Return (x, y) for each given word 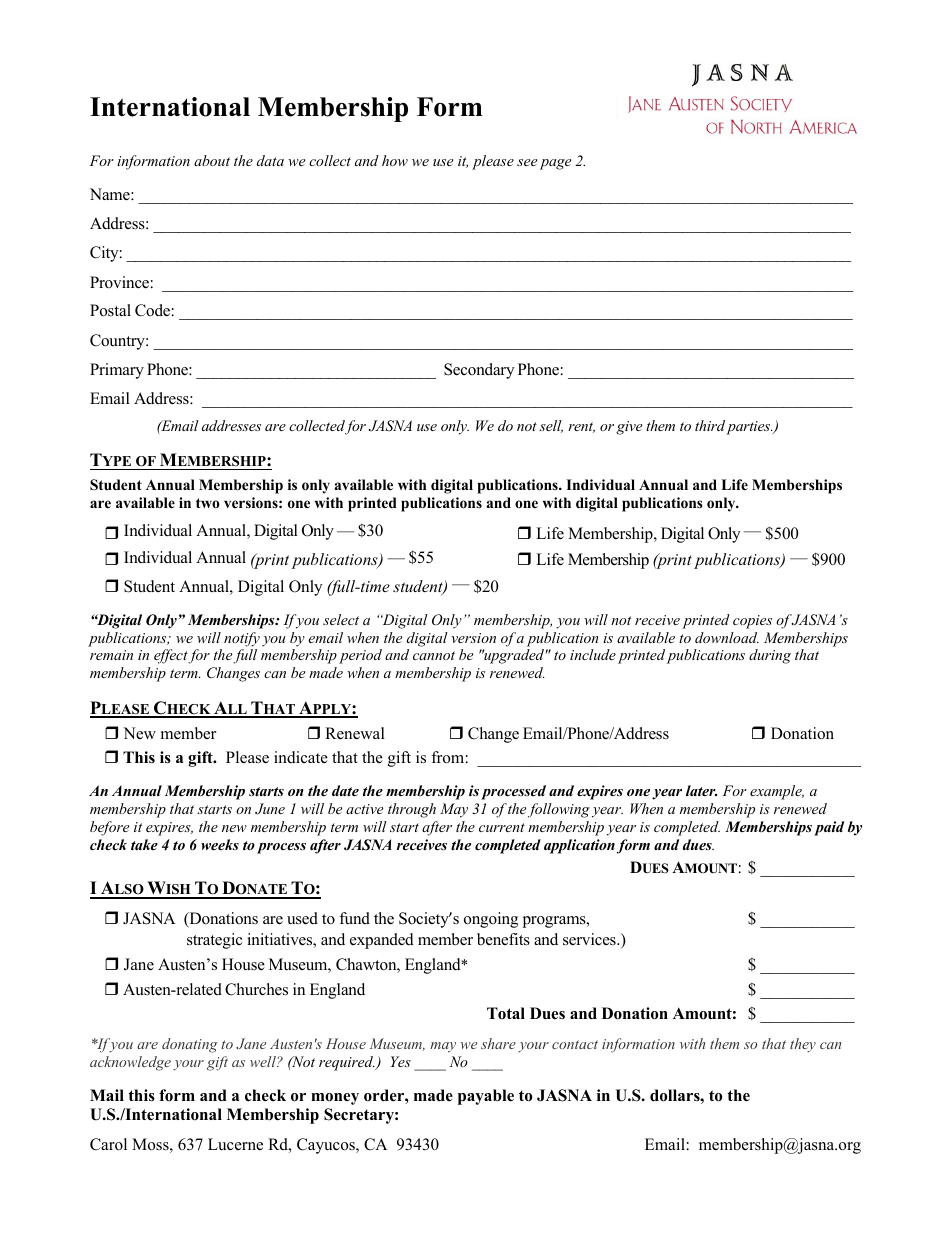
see (527, 162)
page (555, 164)
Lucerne (235, 1144)
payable (486, 1097)
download (727, 637)
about (212, 160)
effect (171, 656)
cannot (434, 655)
